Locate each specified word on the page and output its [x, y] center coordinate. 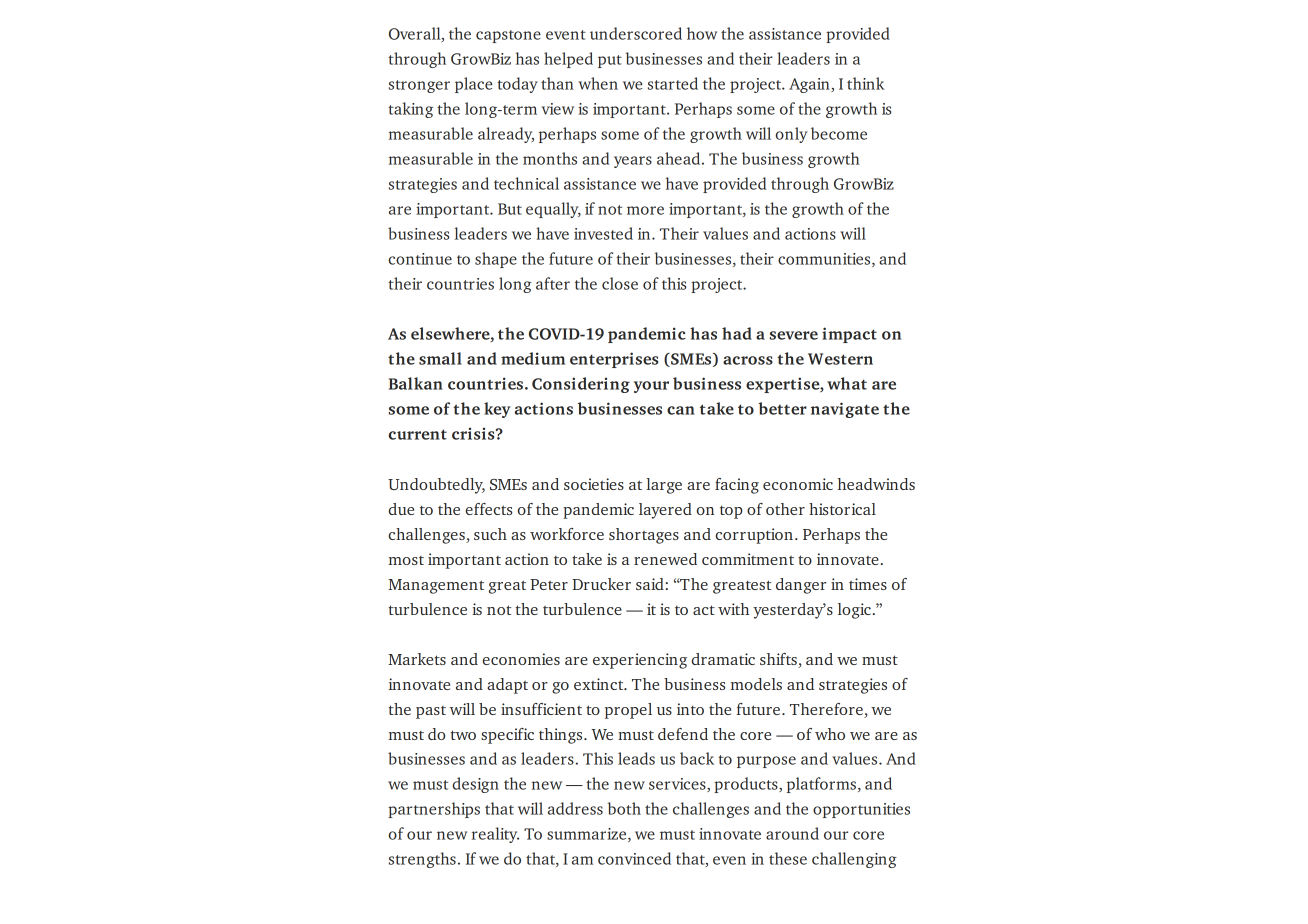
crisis [474, 433]
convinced [634, 858]
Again [810, 85]
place [473, 85]
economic [798, 484]
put [610, 61]
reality [495, 835]
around [792, 833]
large [664, 486]
